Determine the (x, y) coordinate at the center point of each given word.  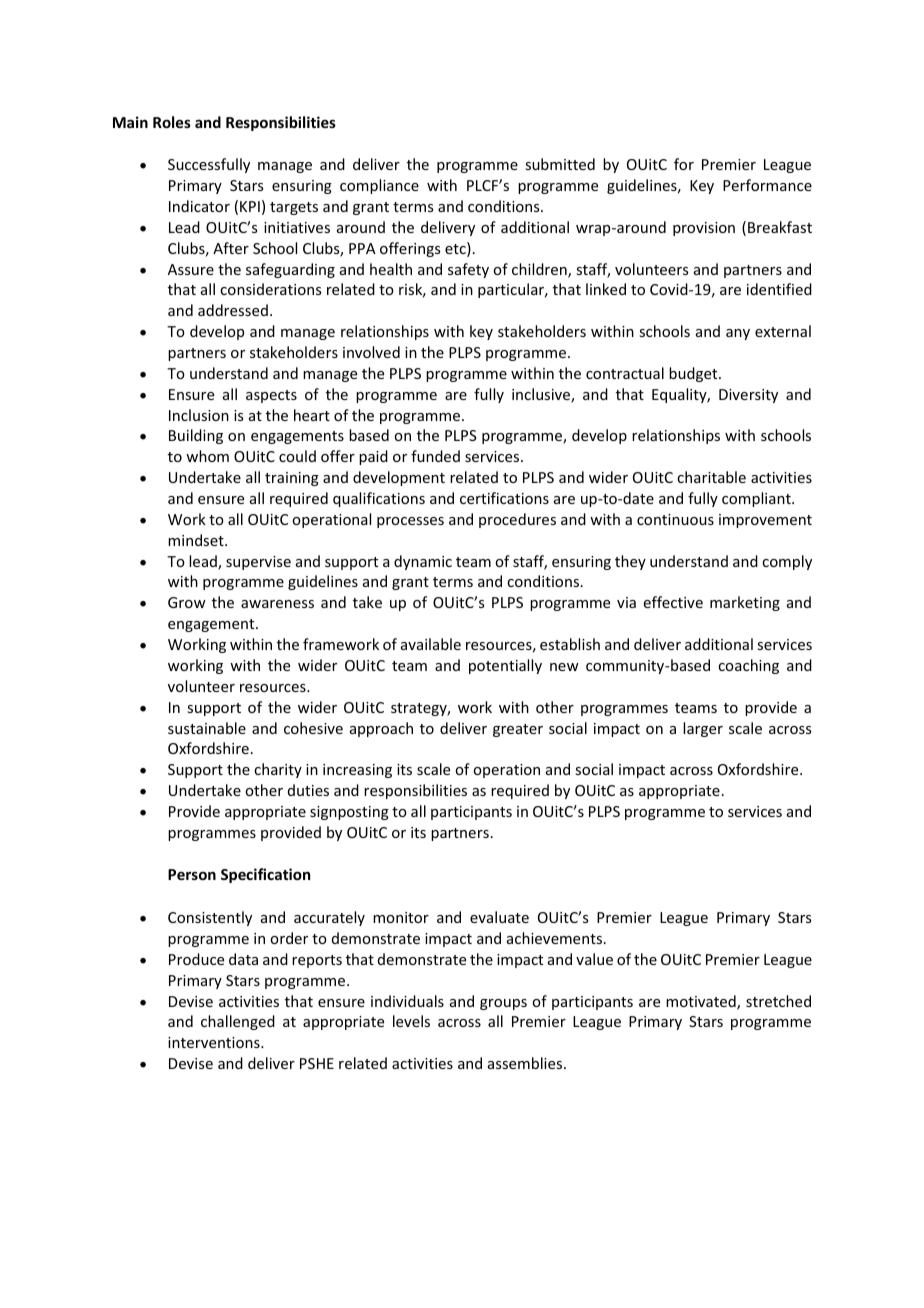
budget (694, 374)
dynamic (423, 562)
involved (371, 352)
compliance (379, 186)
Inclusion (199, 415)
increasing (357, 771)
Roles (172, 122)
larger (703, 729)
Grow (187, 602)
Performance (767, 185)
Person (192, 874)
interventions (215, 1042)
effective (673, 602)
